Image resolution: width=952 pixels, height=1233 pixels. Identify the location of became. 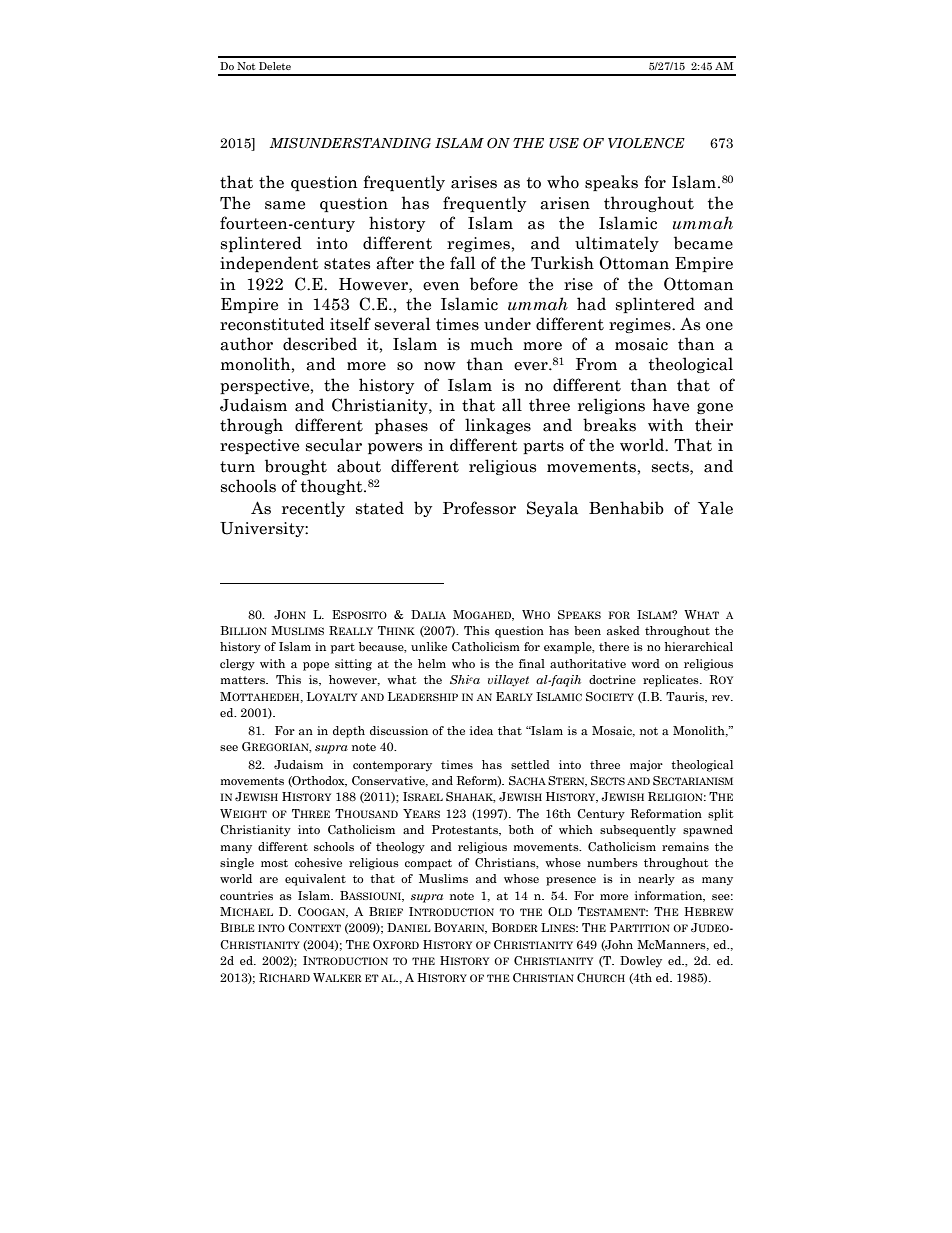
(703, 243).
